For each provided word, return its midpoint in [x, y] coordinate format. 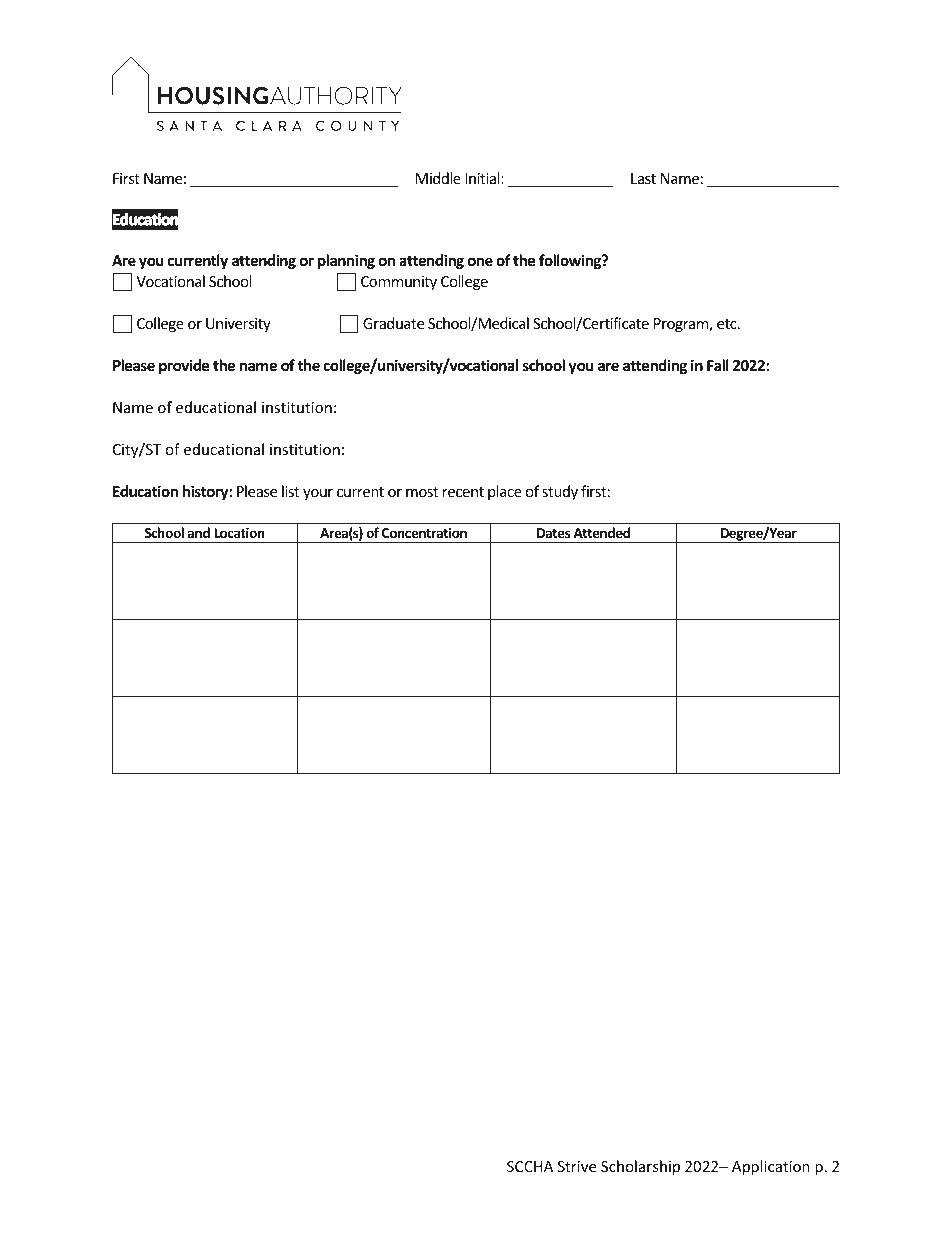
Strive [577, 1166]
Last [643, 178]
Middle [438, 178]
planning [346, 261]
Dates [554, 533]
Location [239, 532]
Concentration [424, 532]
